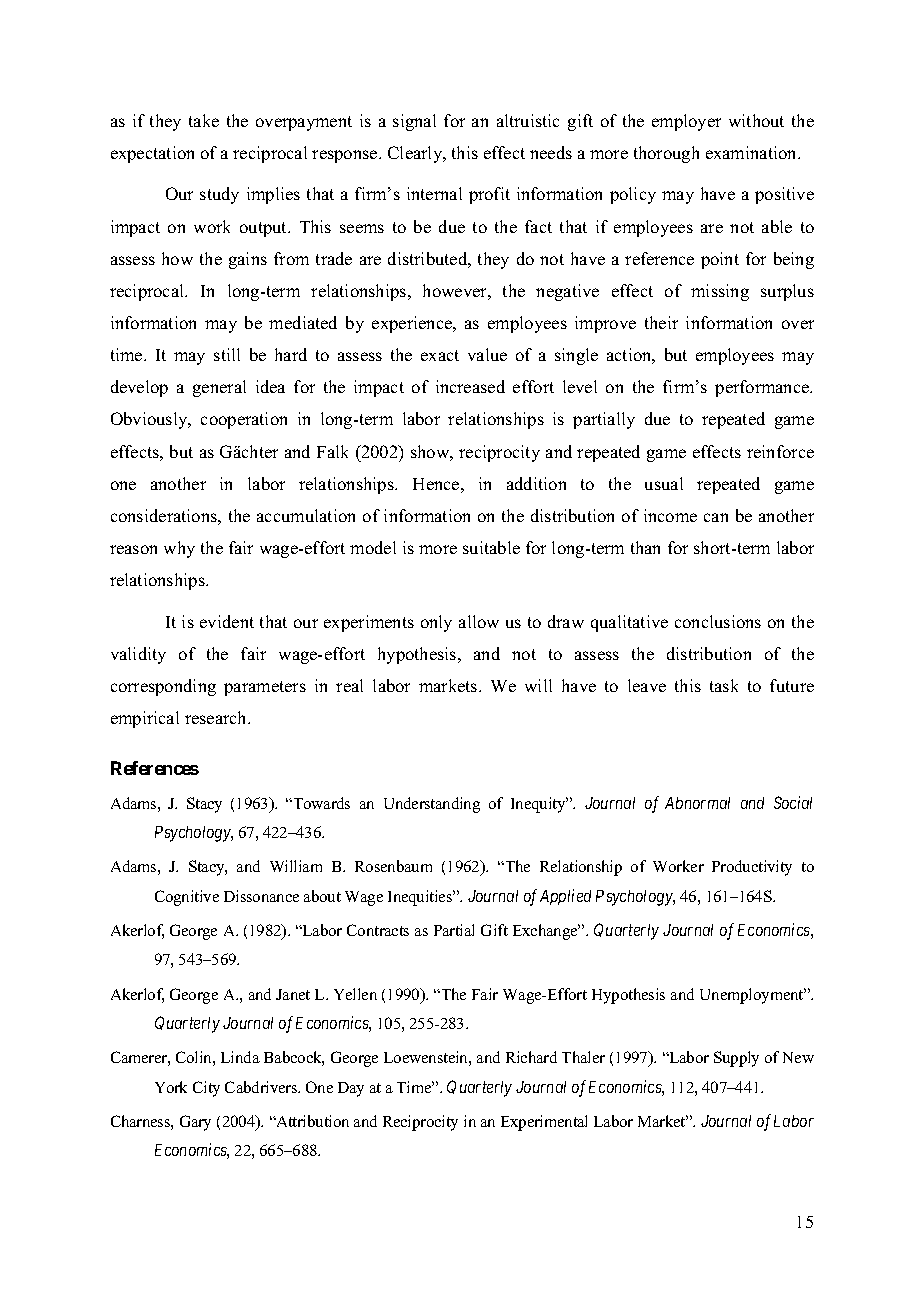 Image resolution: width=924 pixels, height=1308 pixels. I want to click on examination, so click(753, 152).
